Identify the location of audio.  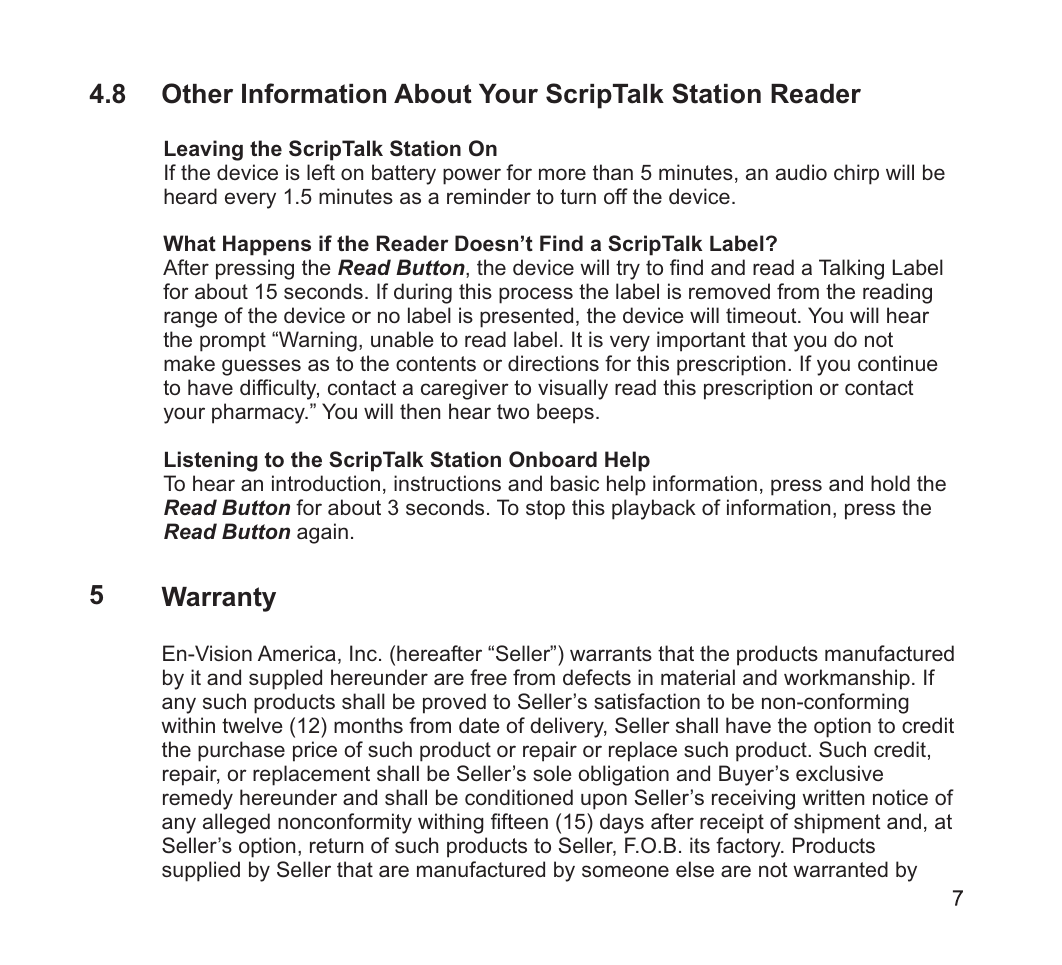
(801, 172).
